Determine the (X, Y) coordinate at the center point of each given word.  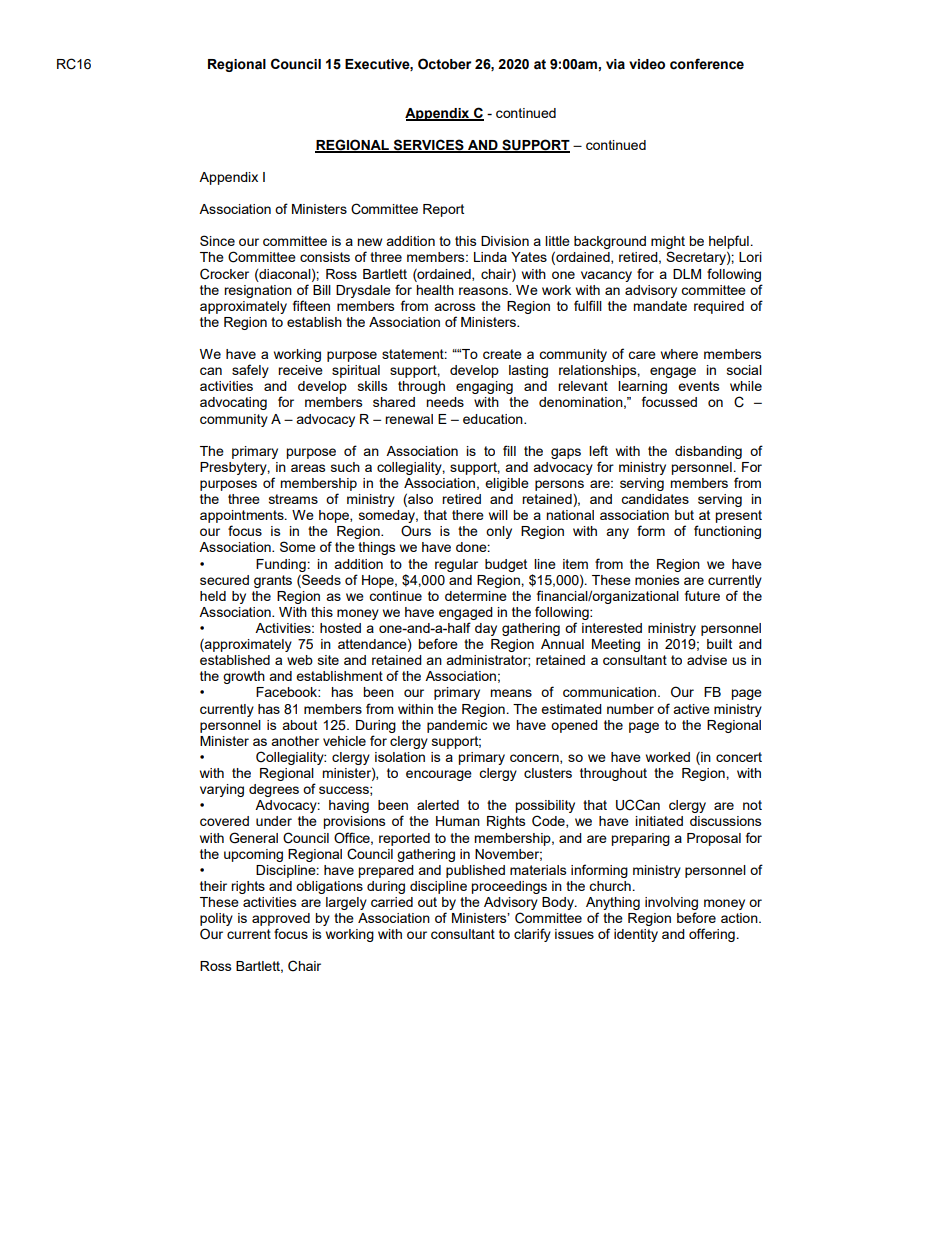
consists (325, 257)
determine (476, 596)
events (699, 386)
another (295, 741)
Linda (490, 257)
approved (281, 919)
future (702, 595)
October (444, 64)
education (494, 419)
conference (707, 64)
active (691, 709)
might (668, 244)
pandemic (457, 726)
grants (273, 581)
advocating (233, 403)
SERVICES (428, 145)
